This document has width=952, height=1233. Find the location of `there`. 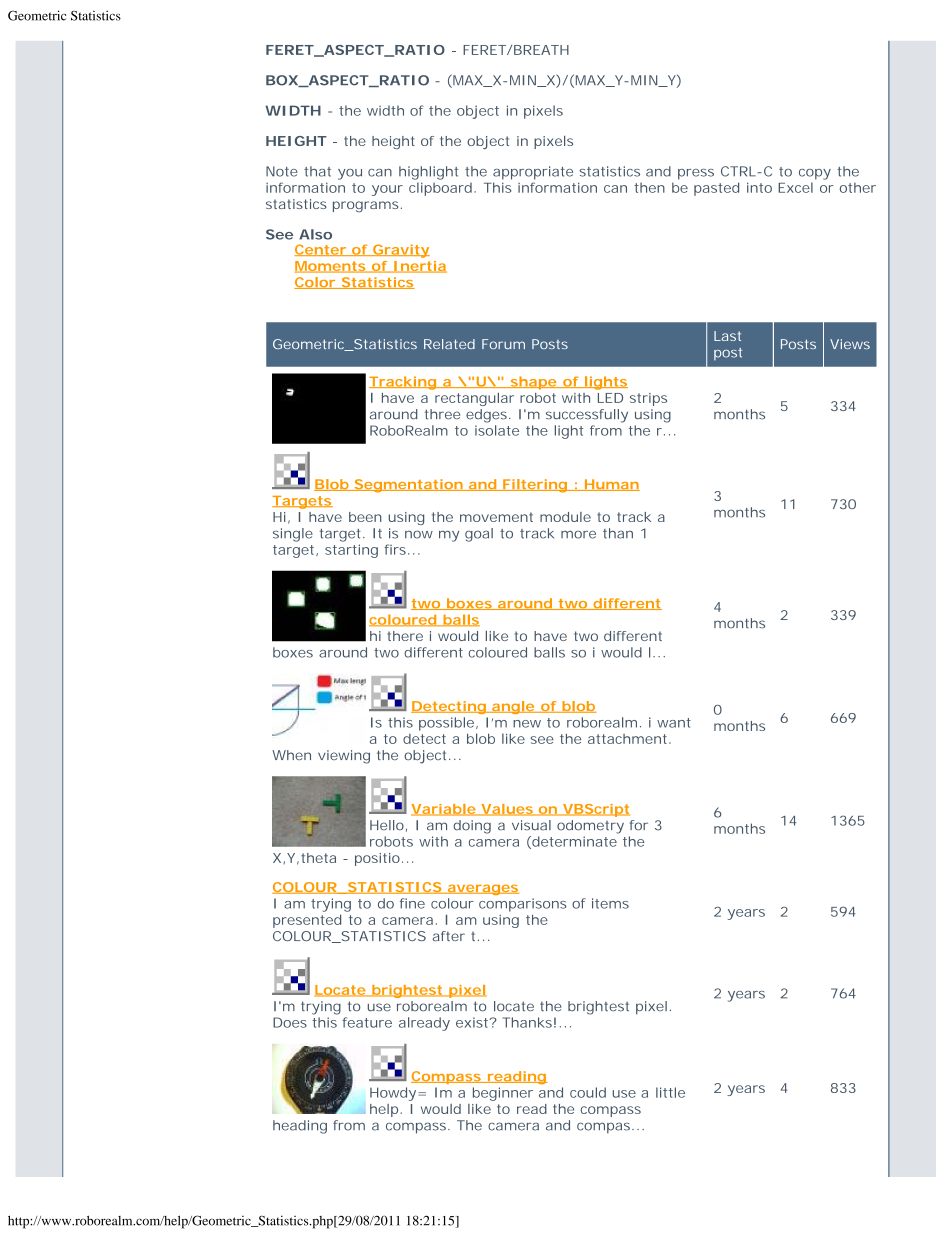

there is located at coordinates (405, 636).
